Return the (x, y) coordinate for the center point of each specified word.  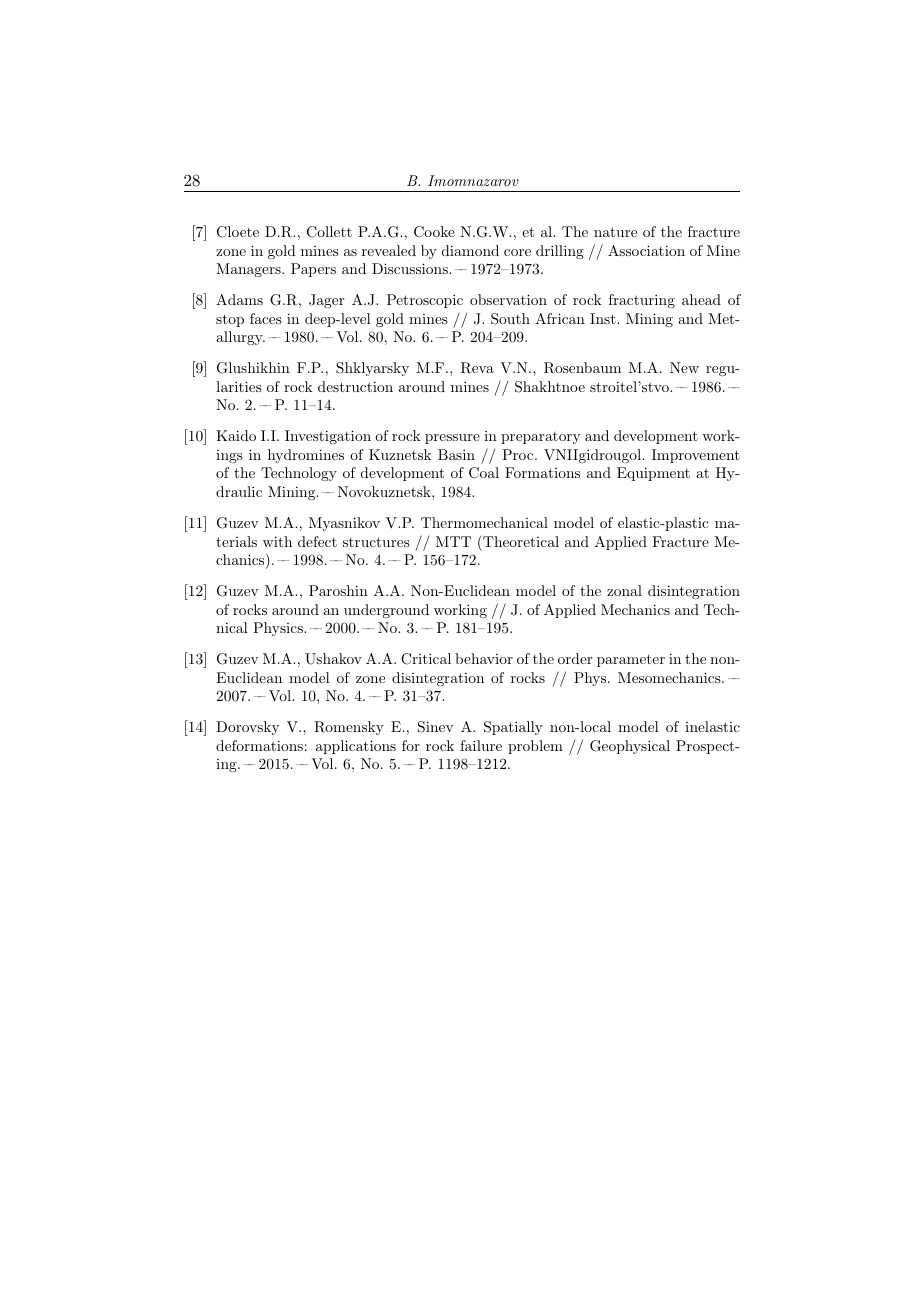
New (684, 367)
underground (386, 611)
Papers (313, 270)
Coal (484, 473)
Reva (477, 368)
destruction (355, 386)
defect (317, 541)
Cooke (434, 232)
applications (356, 747)
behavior (484, 658)
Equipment (653, 474)
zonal (624, 590)
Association (646, 250)
